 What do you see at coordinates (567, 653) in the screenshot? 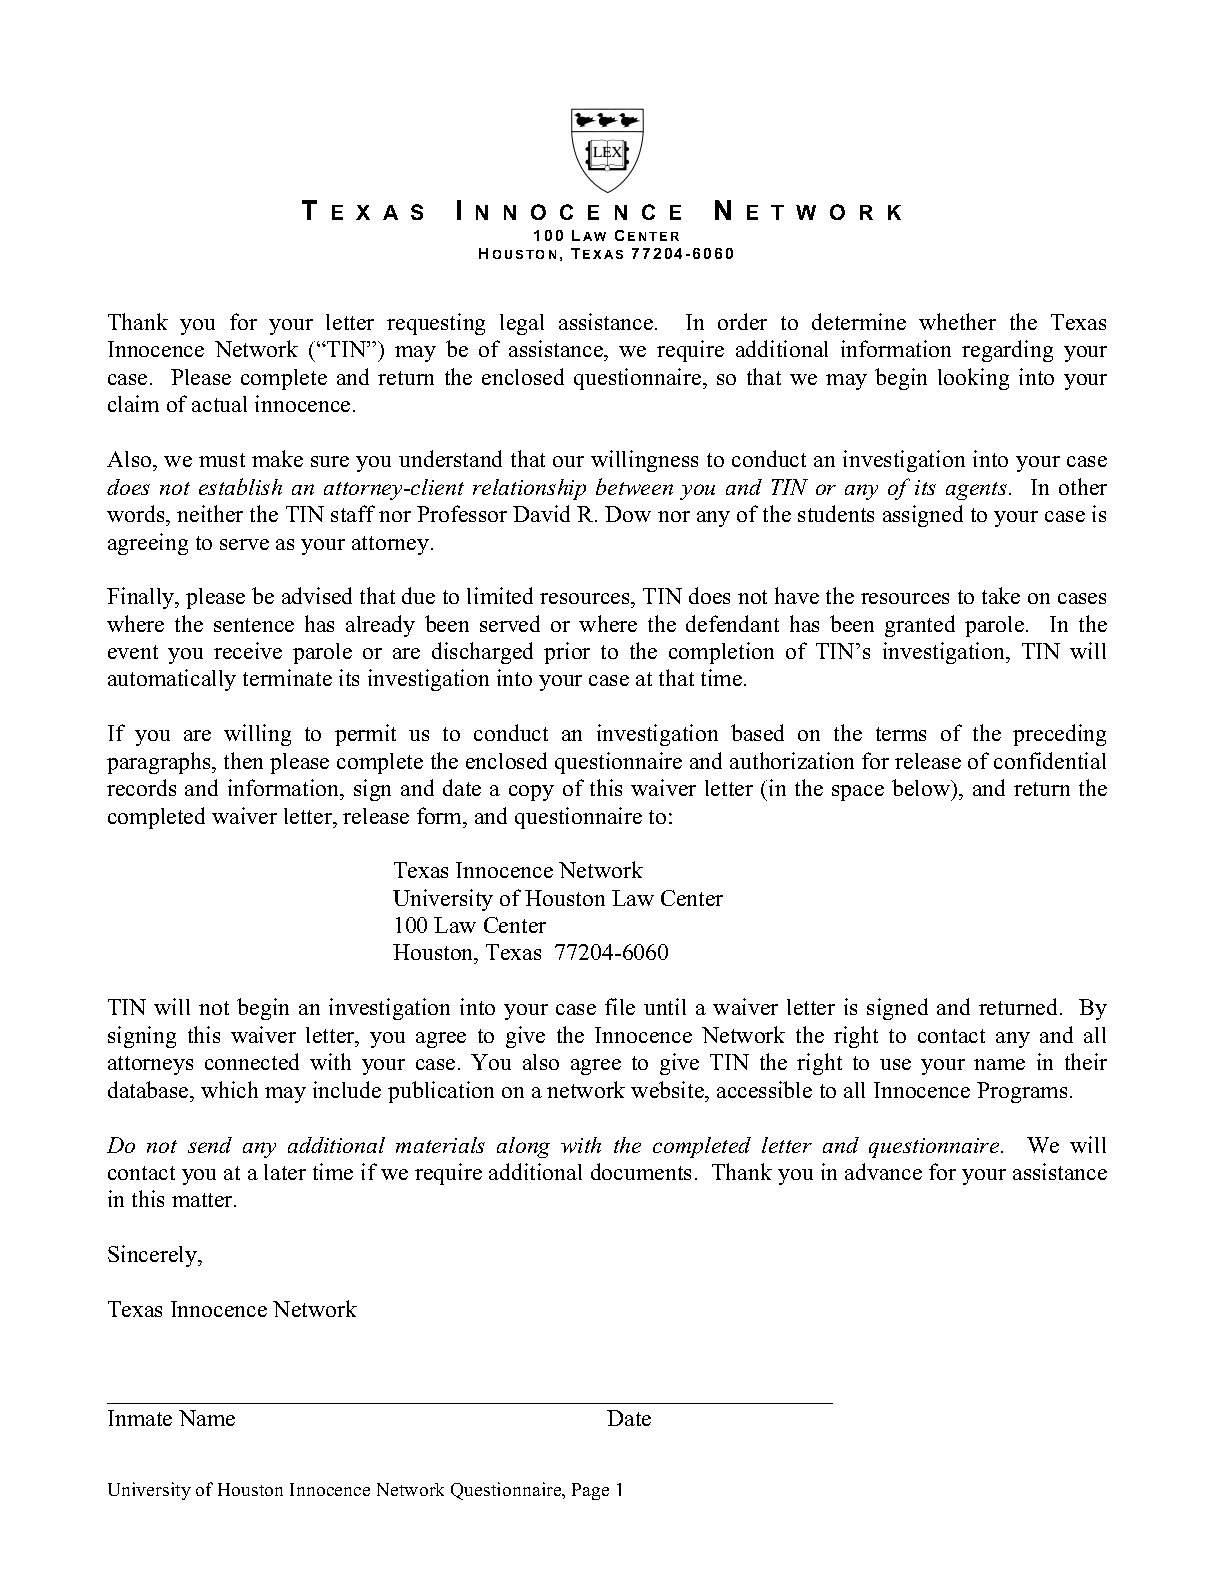
I see `prior` at bounding box center [567, 653].
